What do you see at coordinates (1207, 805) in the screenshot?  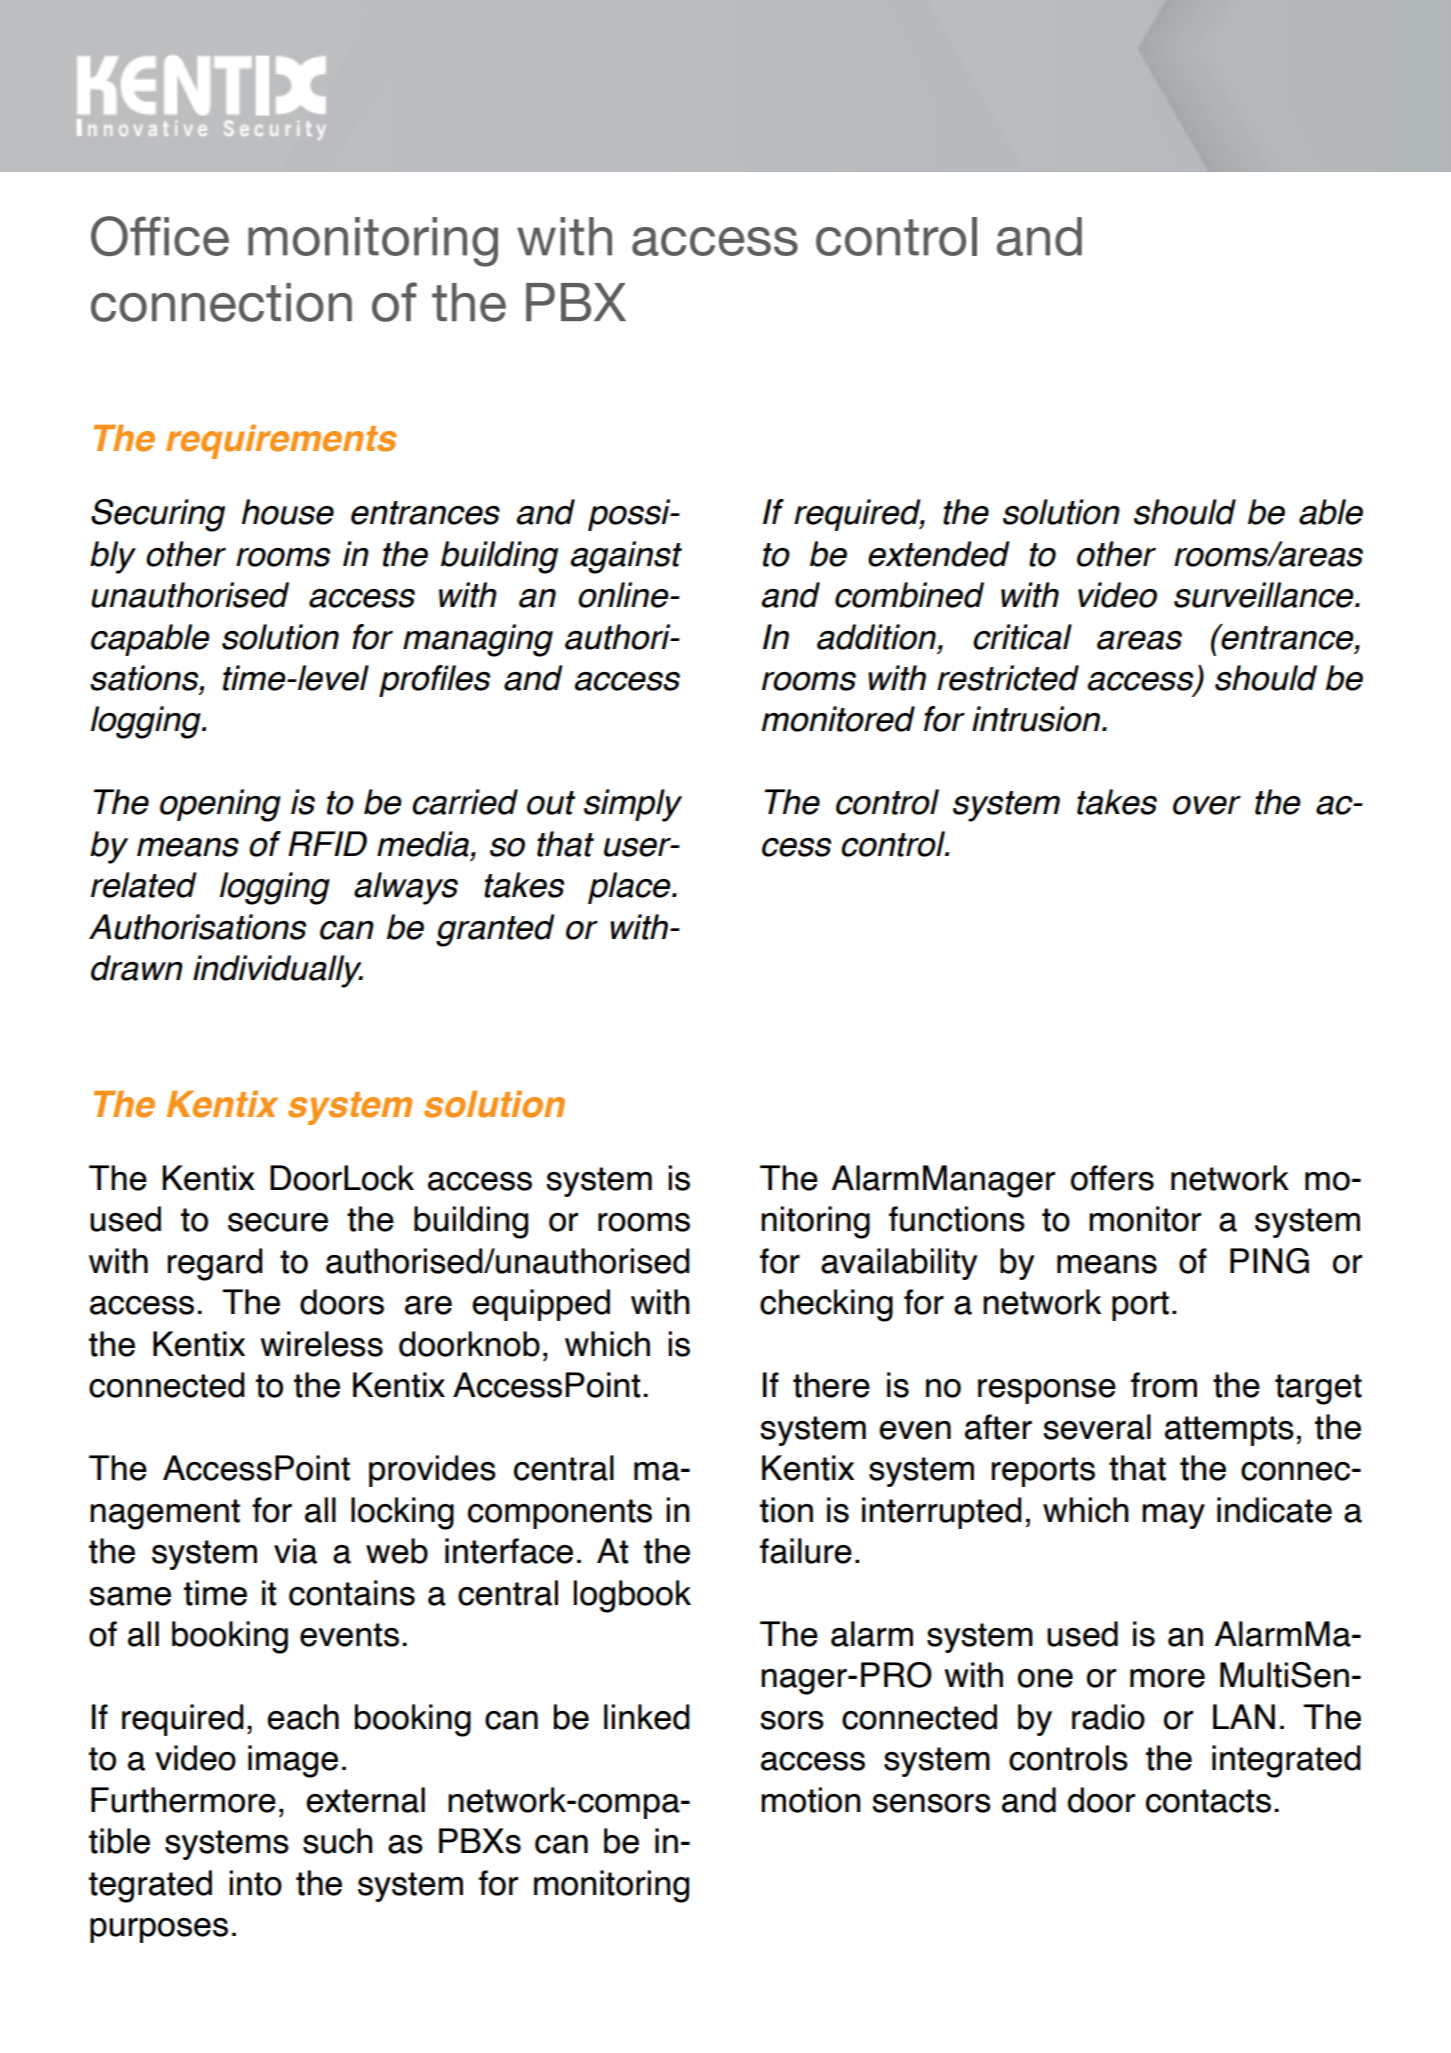 I see `over` at bounding box center [1207, 805].
